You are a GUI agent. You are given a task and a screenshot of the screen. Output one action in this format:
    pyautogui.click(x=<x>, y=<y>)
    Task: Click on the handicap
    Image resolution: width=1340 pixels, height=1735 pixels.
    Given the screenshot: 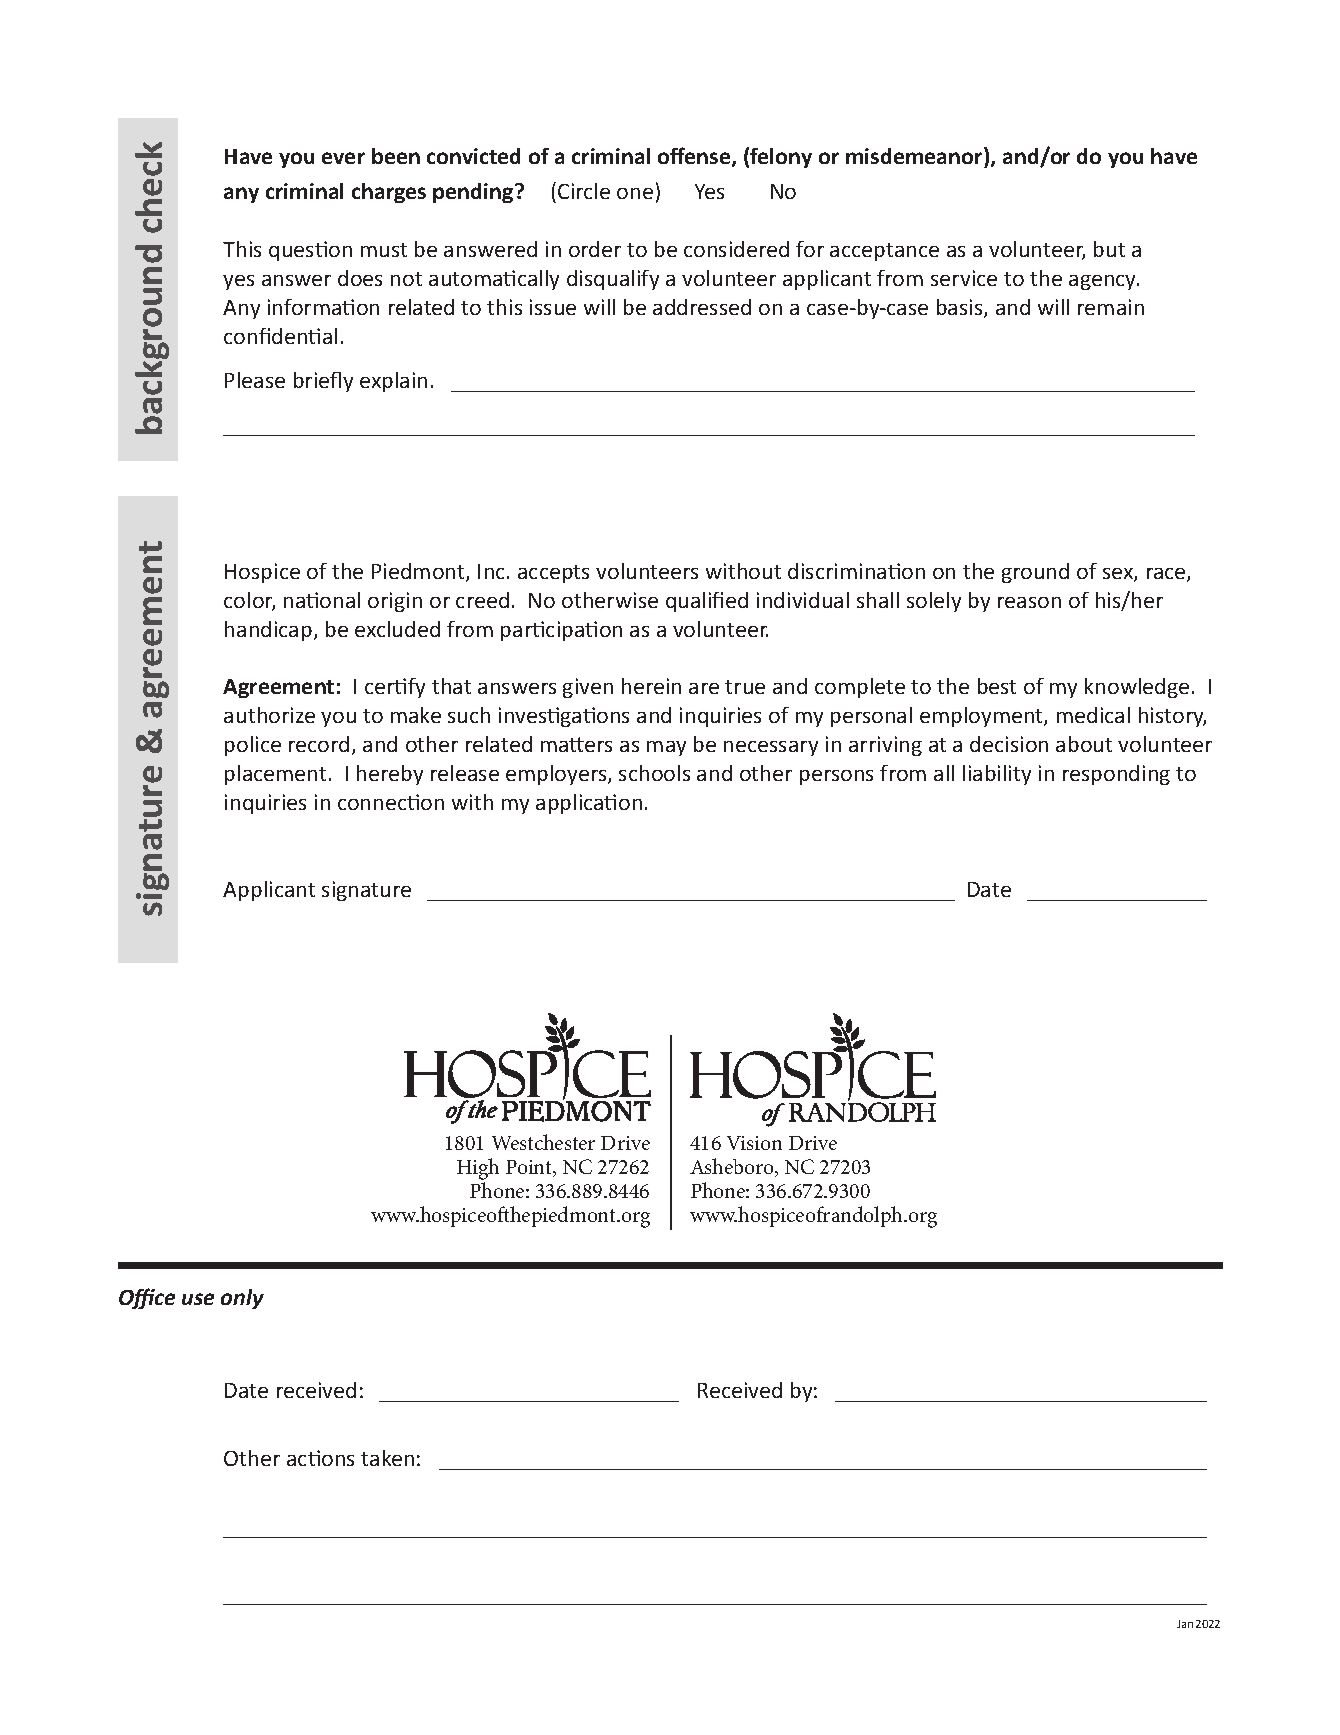 What is the action you would take?
    pyautogui.click(x=268, y=631)
